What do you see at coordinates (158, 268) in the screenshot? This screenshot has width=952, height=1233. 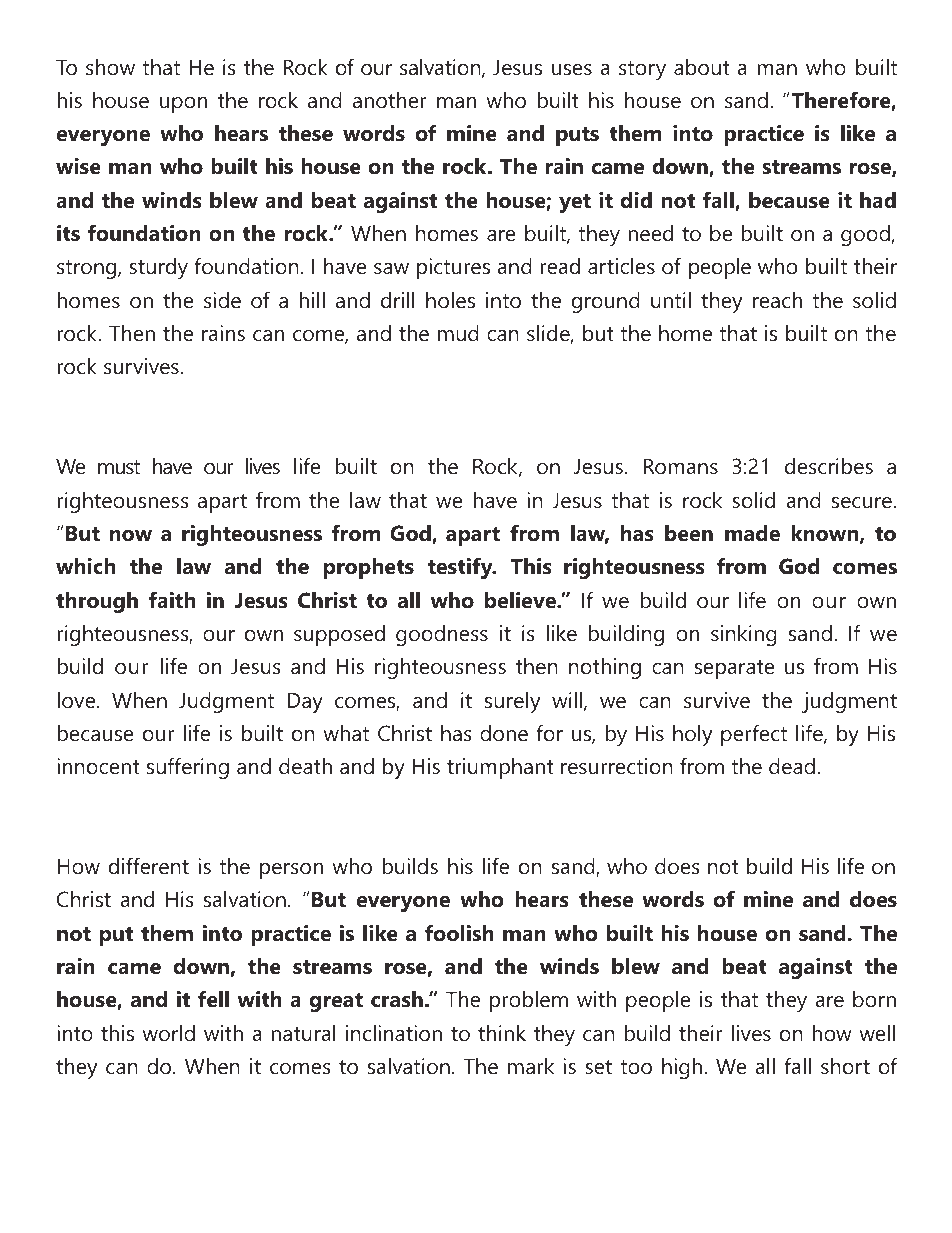 I see `sturdy` at bounding box center [158, 268].
